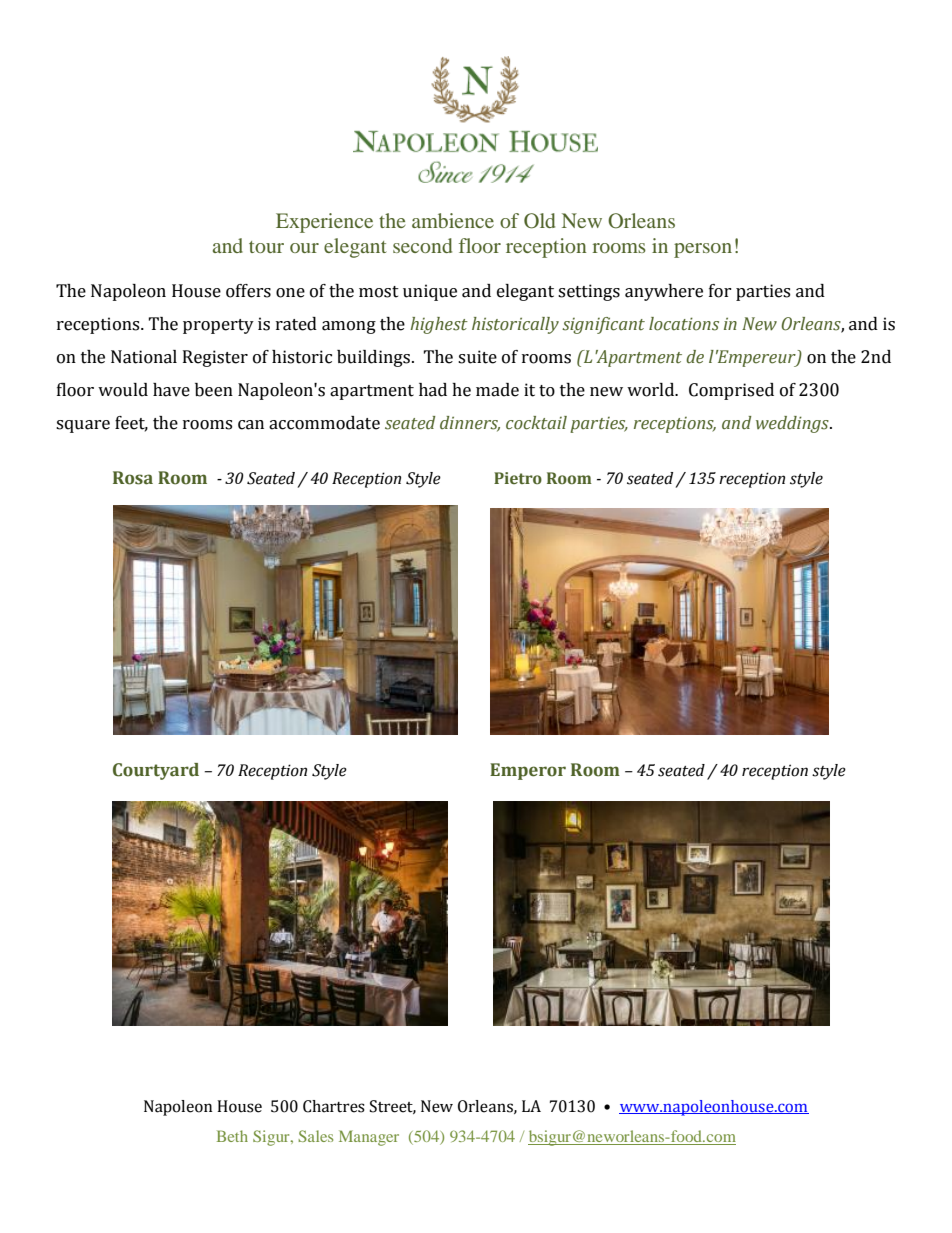 Image resolution: width=952 pixels, height=1233 pixels. I want to click on second, so click(422, 245).
